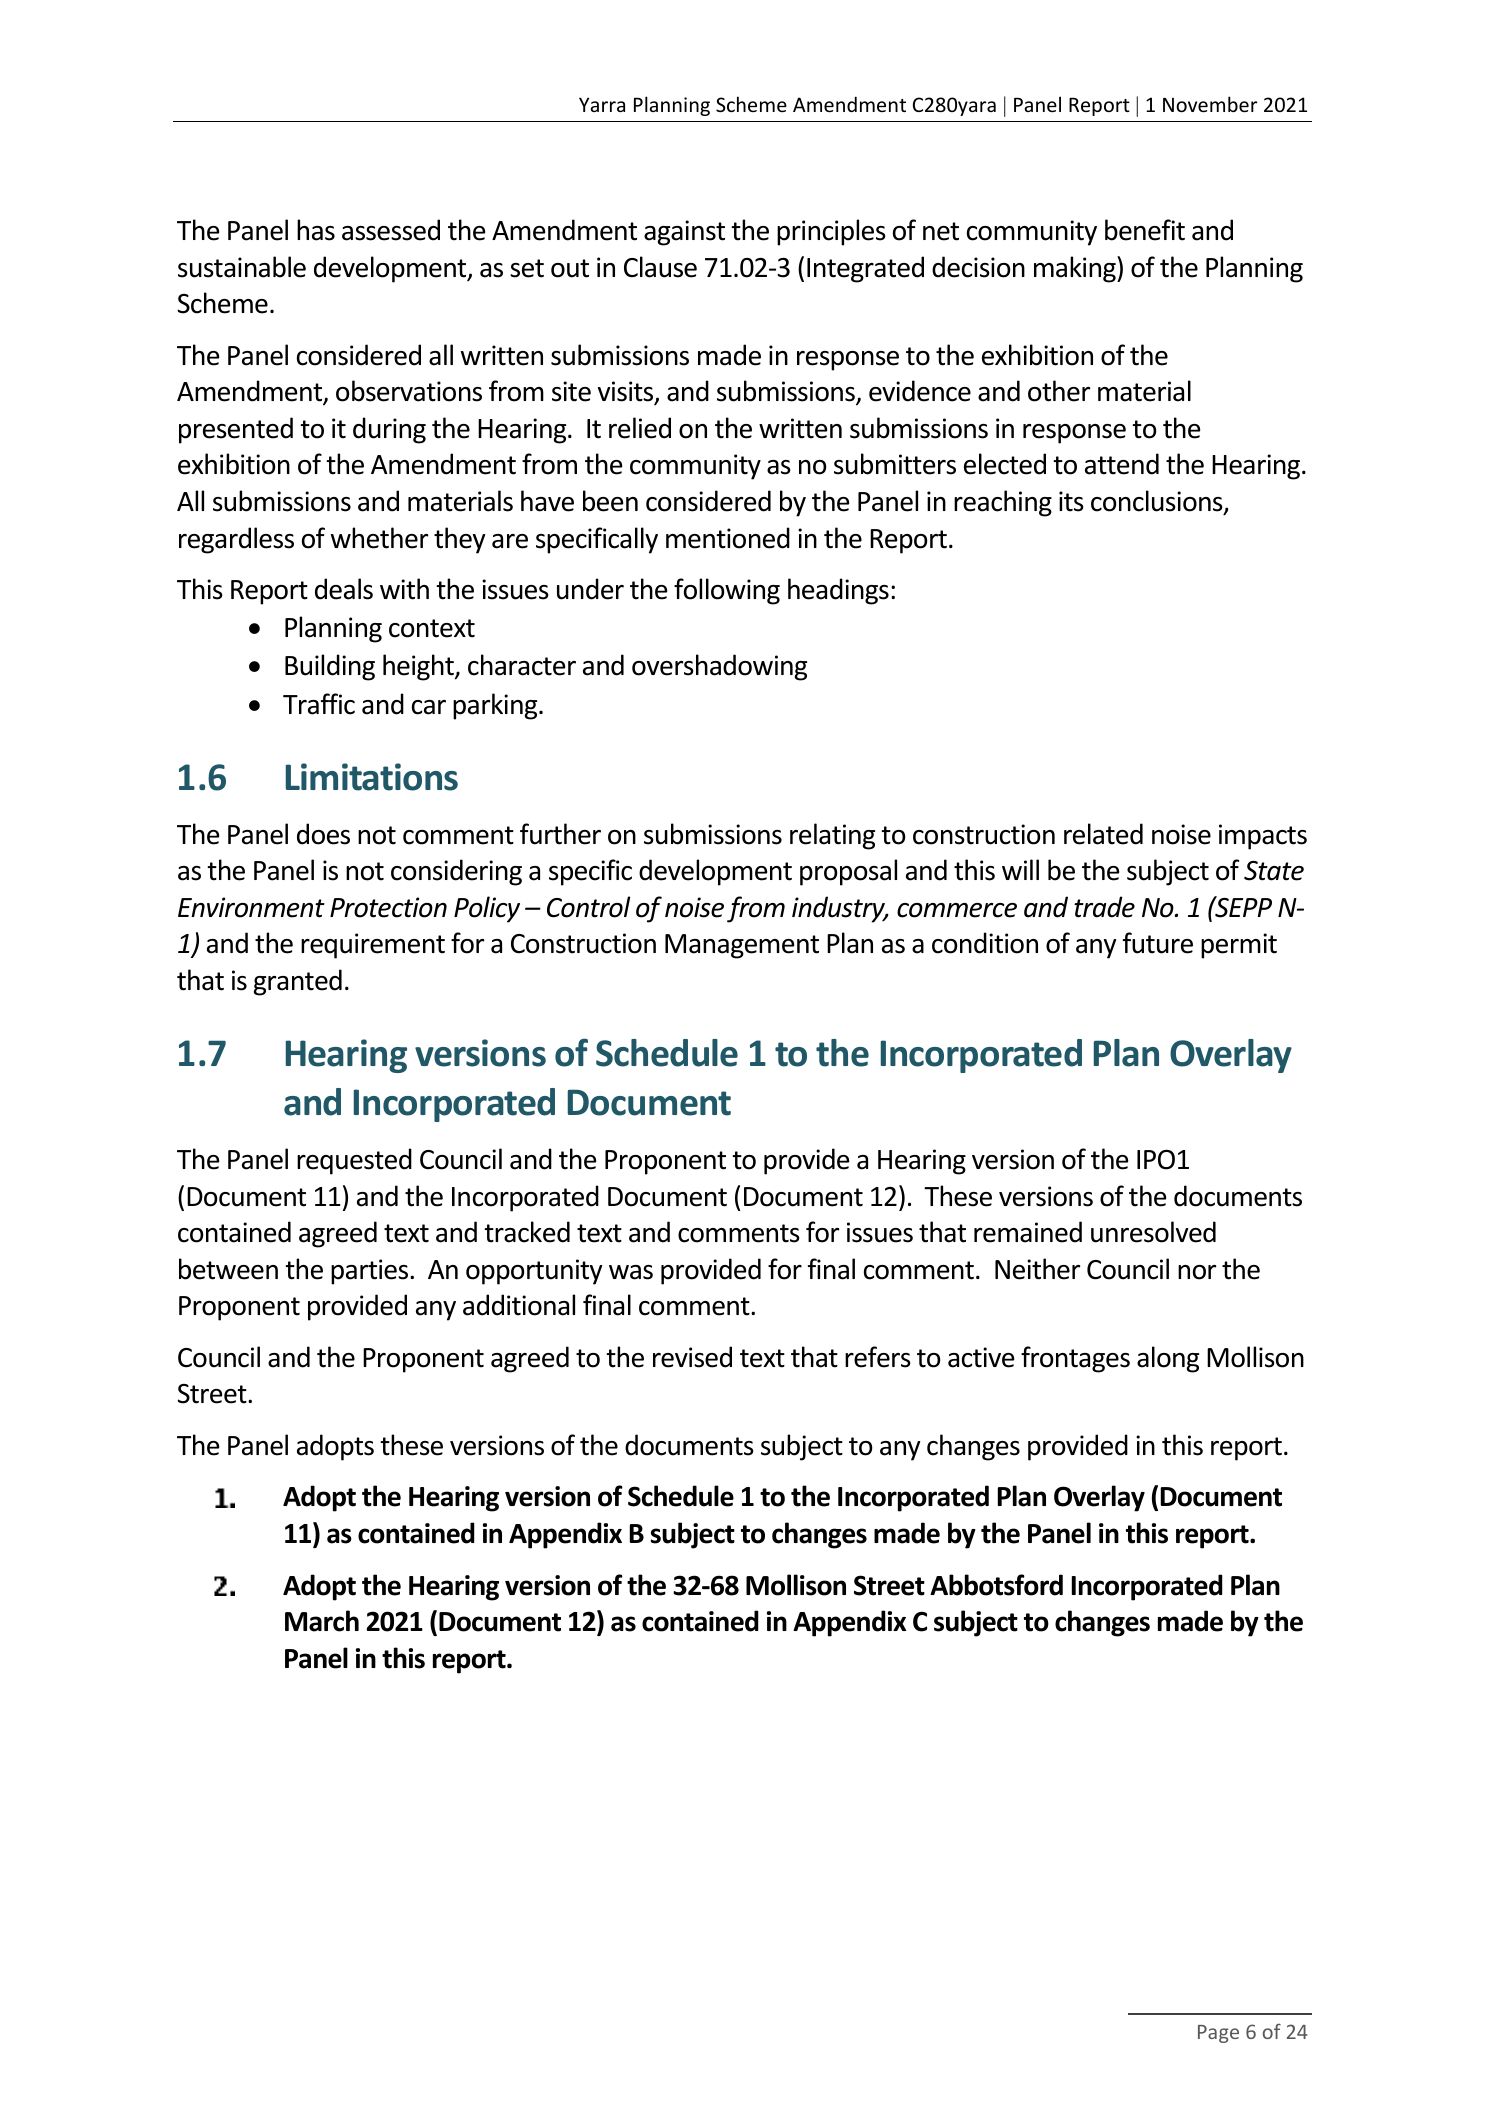 This screenshot has height=2101, width=1485. I want to click on March, so click(322, 1621).
